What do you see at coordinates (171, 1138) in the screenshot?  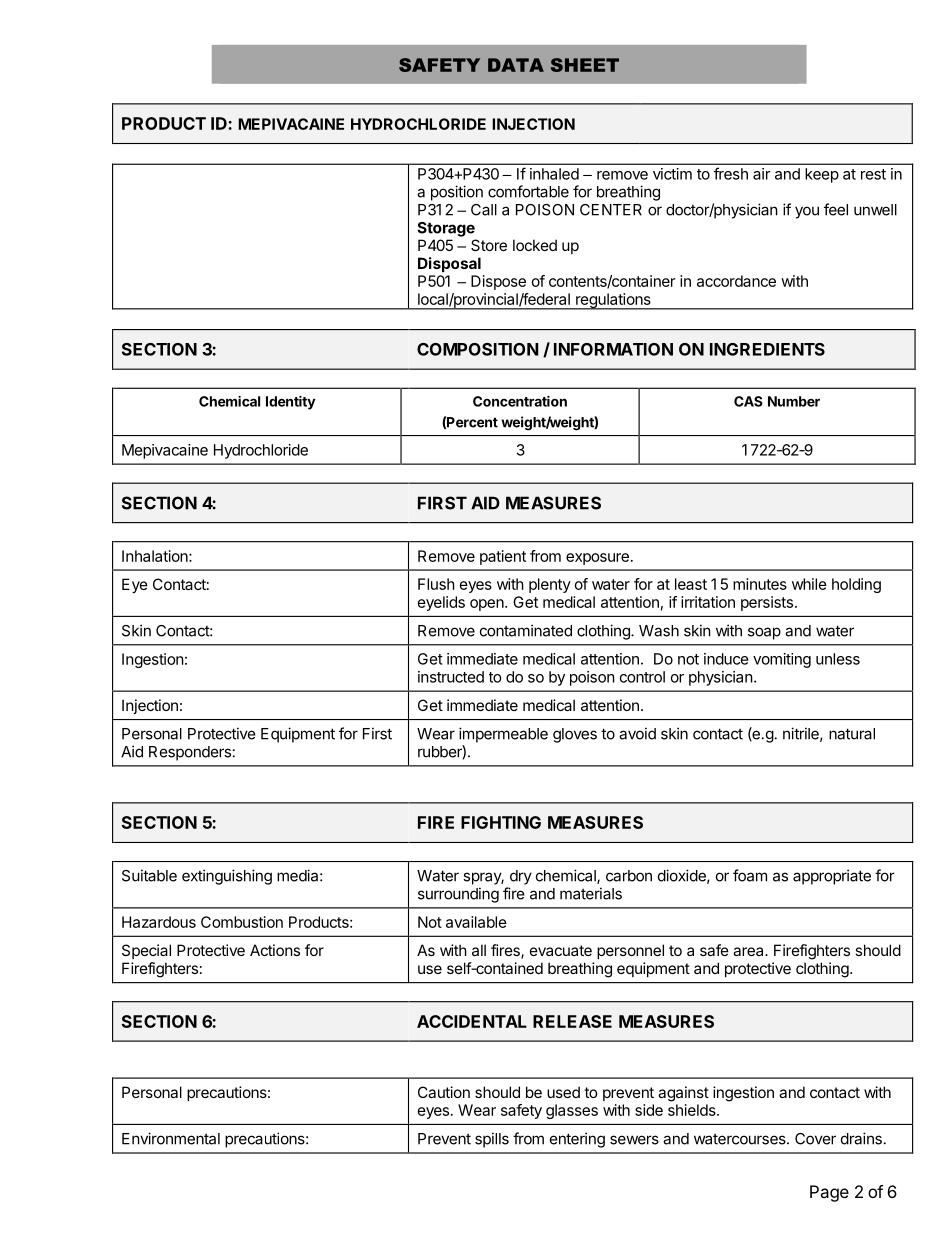 I see `Environmental` at bounding box center [171, 1138].
